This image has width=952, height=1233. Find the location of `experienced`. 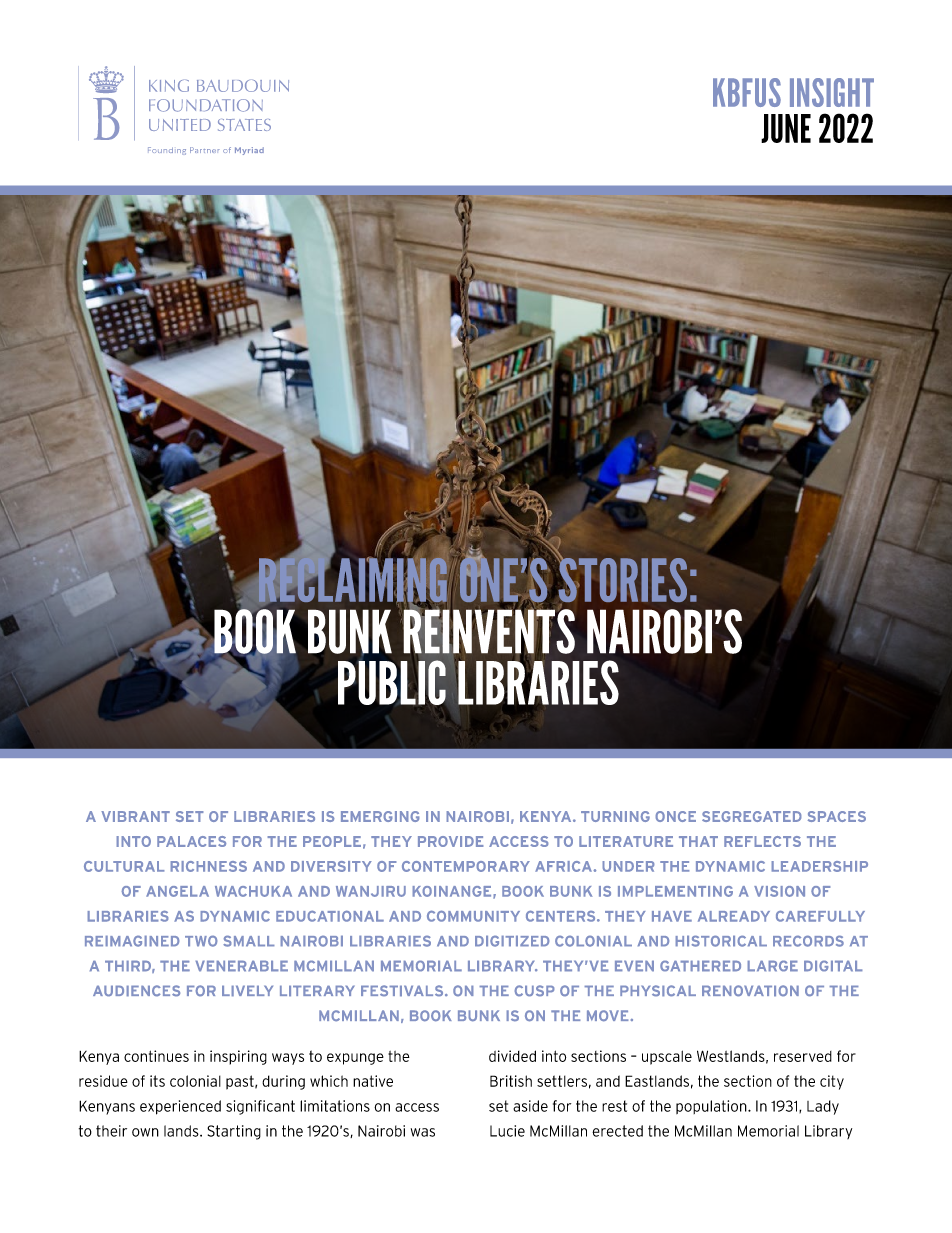

experienced is located at coordinates (180, 1107).
